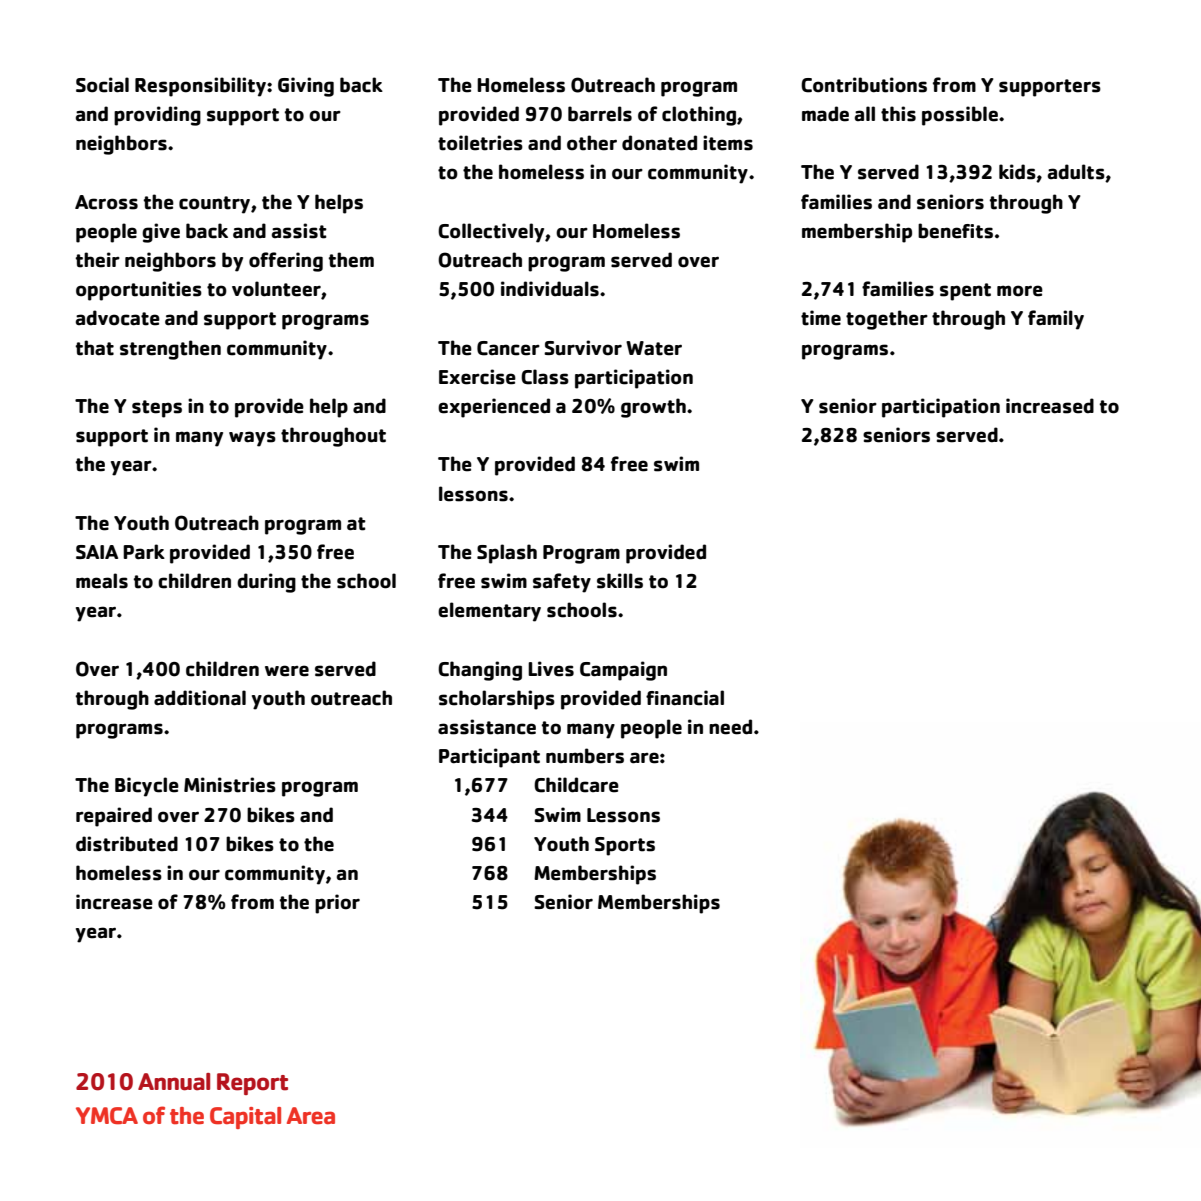 This screenshot has width=1201, height=1201. What do you see at coordinates (127, 844) in the screenshot?
I see `distributed` at bounding box center [127, 844].
